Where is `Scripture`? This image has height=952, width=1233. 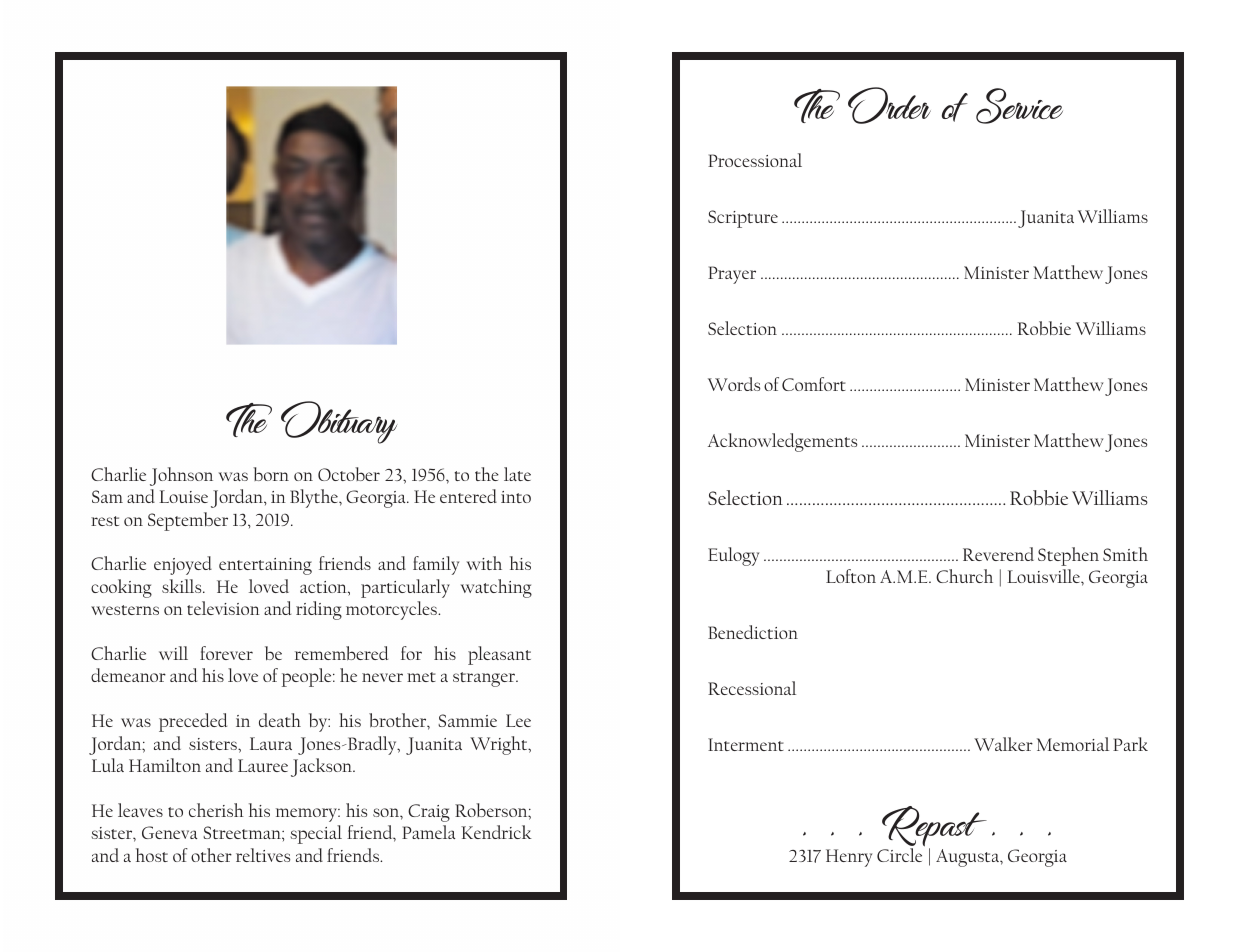
Scripture is located at coordinates (743, 219).
